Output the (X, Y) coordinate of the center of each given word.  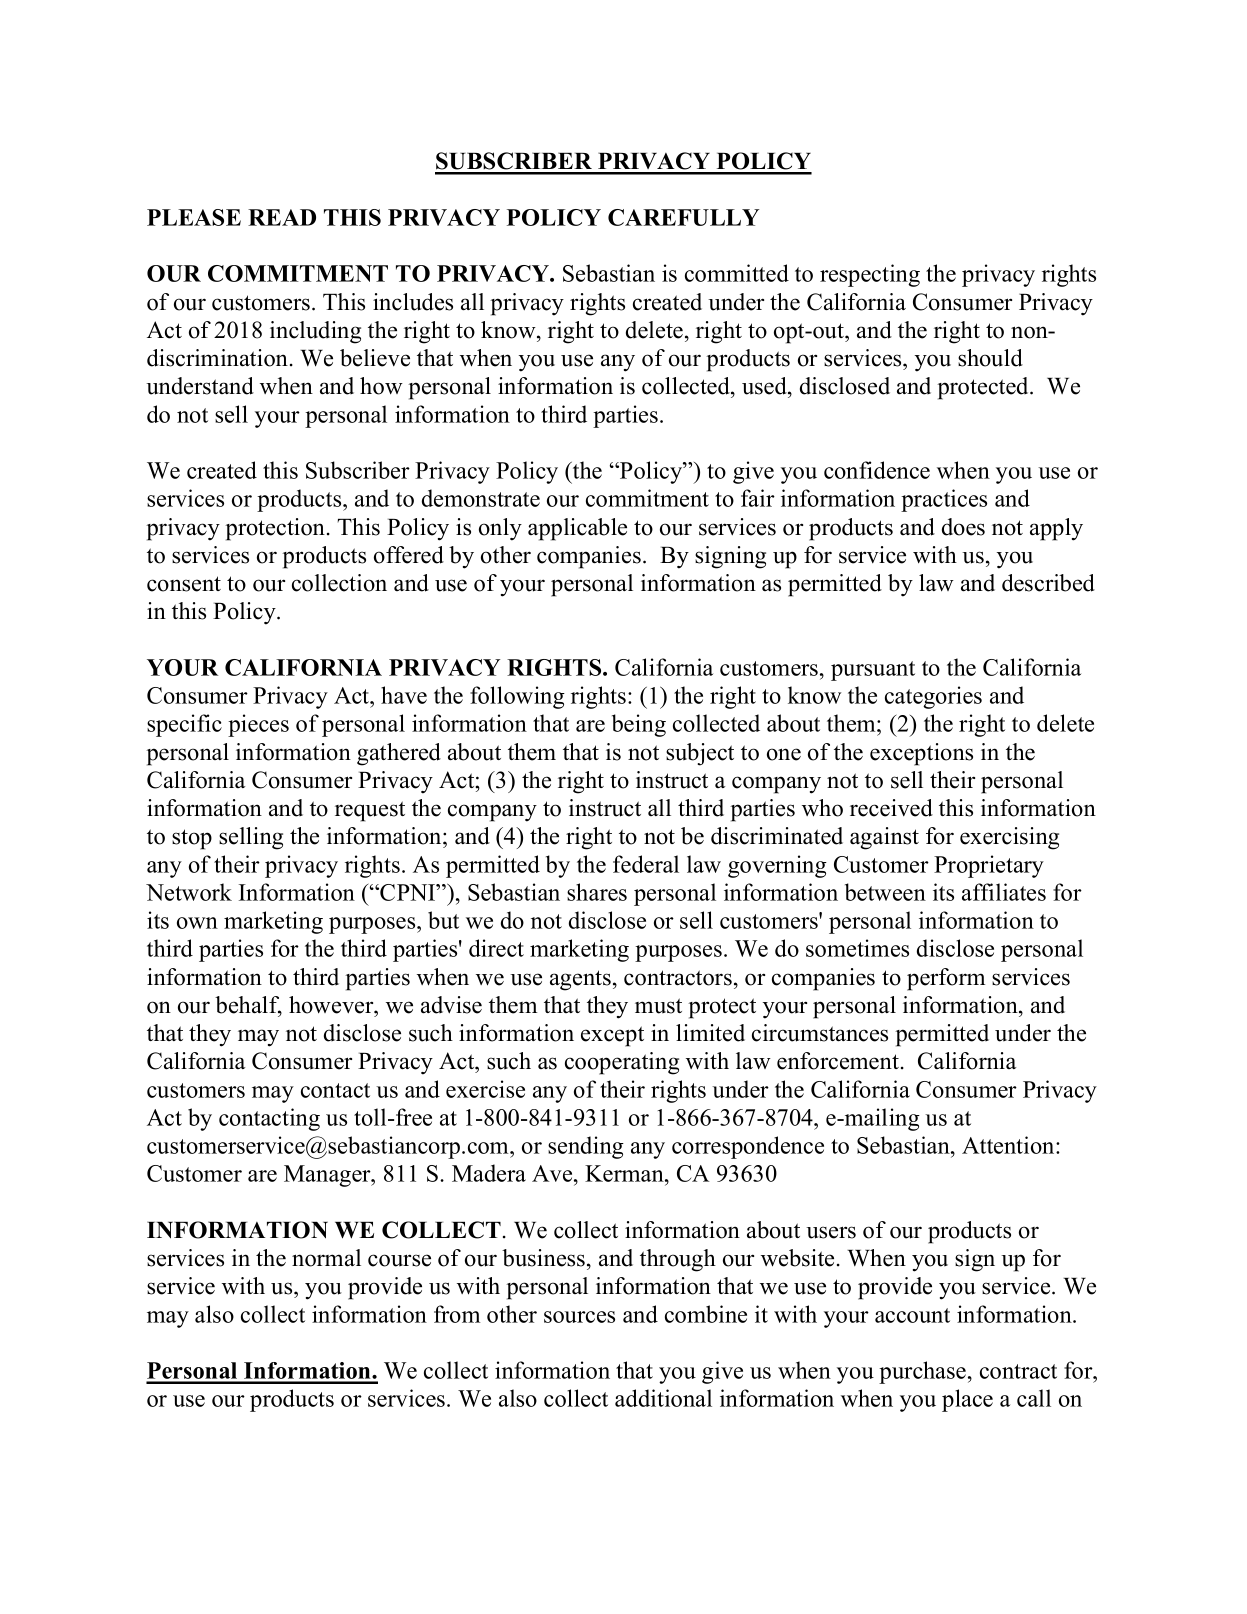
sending (586, 1147)
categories (933, 697)
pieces (258, 725)
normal (326, 1258)
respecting (870, 275)
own (197, 923)
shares (597, 892)
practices (944, 500)
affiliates (1004, 892)
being (639, 725)
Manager (328, 1176)
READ (282, 217)
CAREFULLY (683, 217)
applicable (577, 529)
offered (409, 555)
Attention (1009, 1145)
